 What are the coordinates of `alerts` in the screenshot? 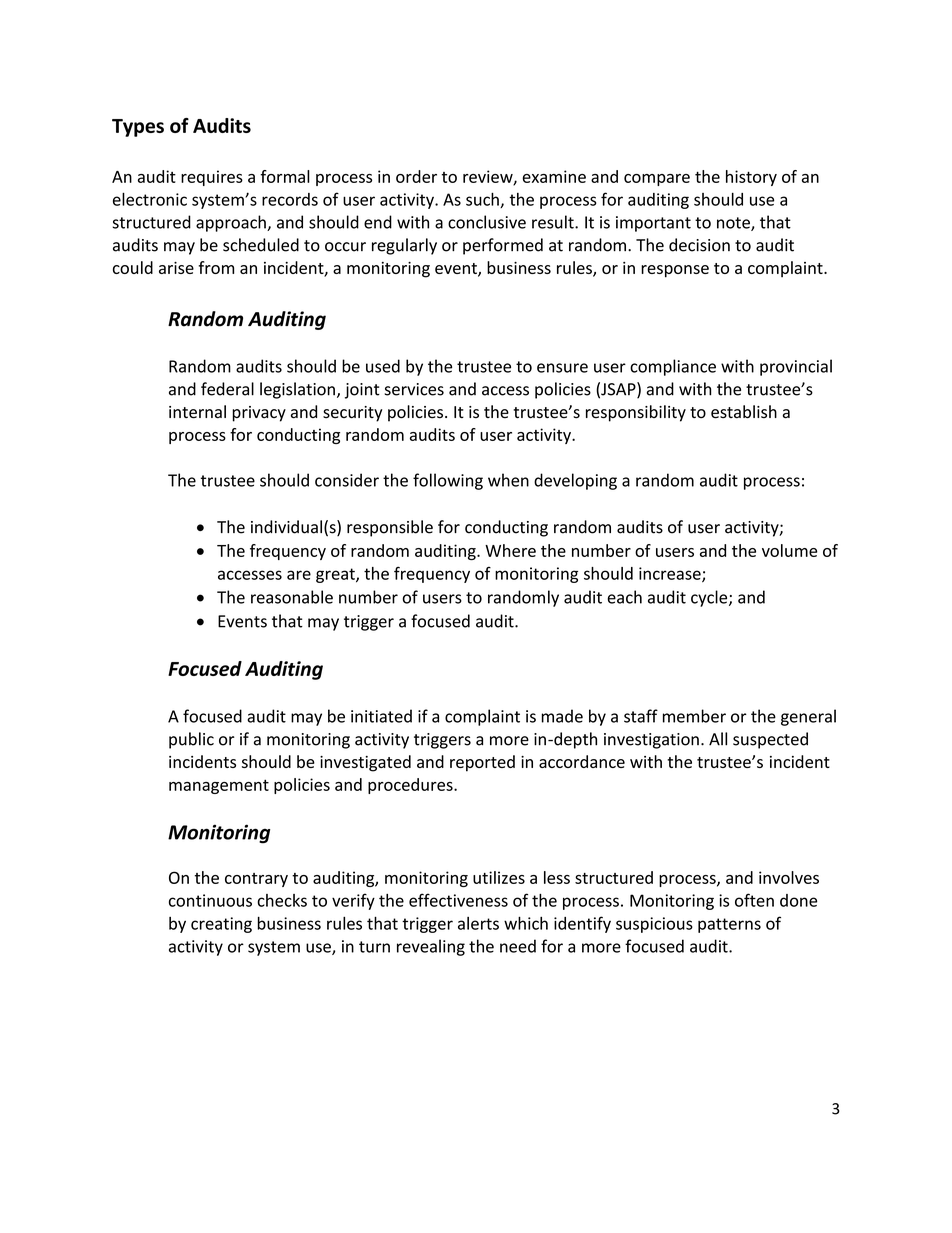 It's located at (478, 923).
